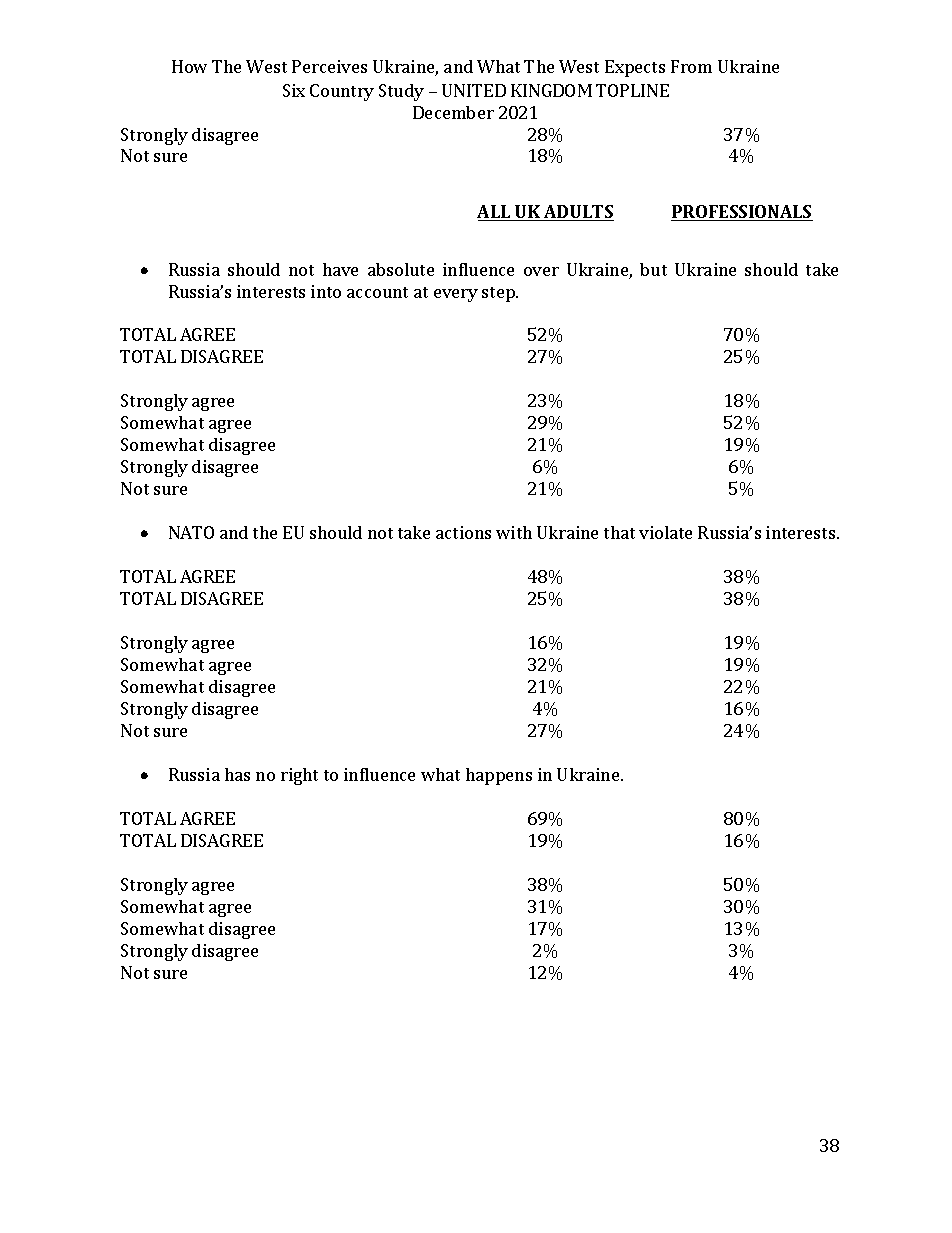  What do you see at coordinates (340, 269) in the image?
I see `have` at bounding box center [340, 269].
